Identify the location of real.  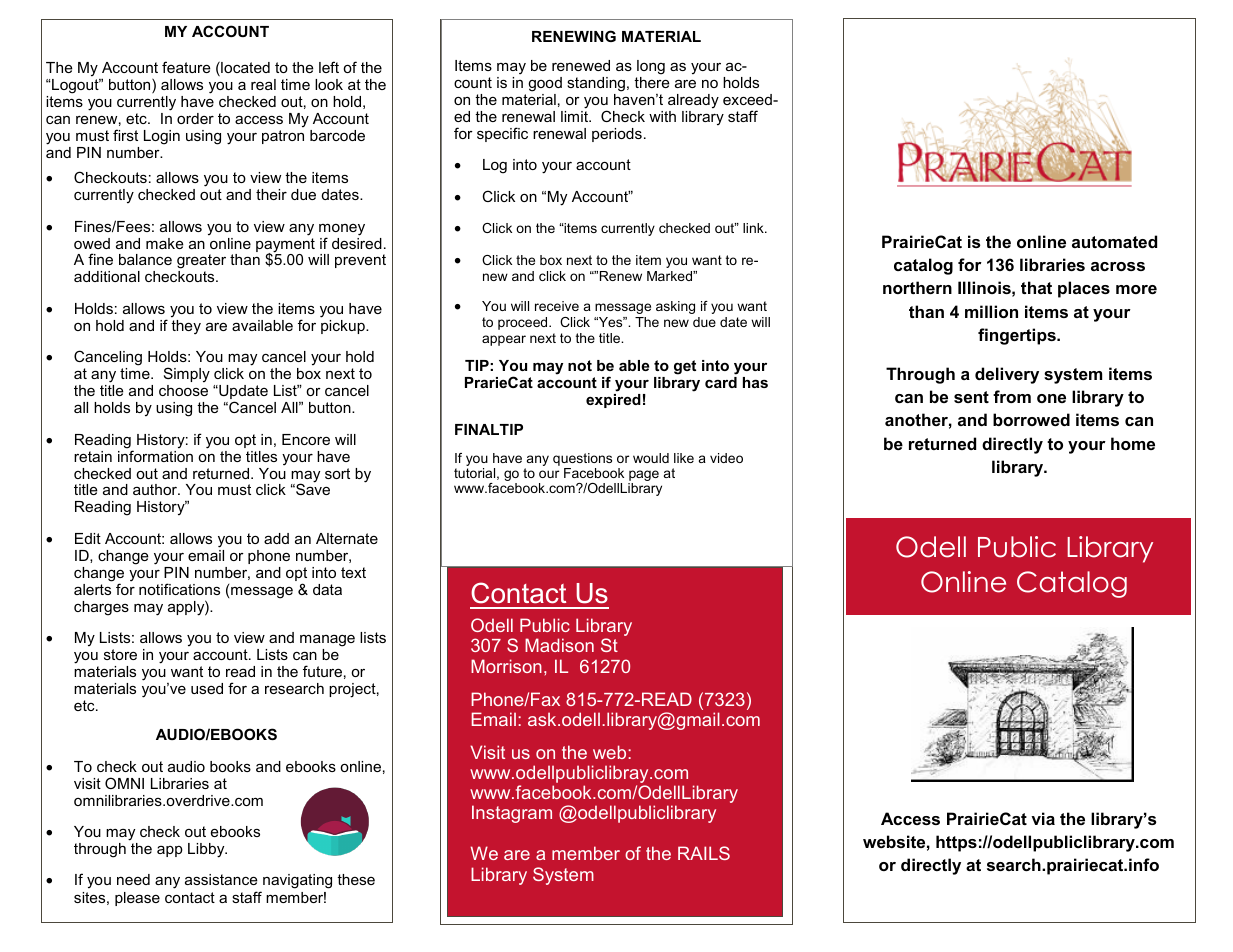
(263, 84).
